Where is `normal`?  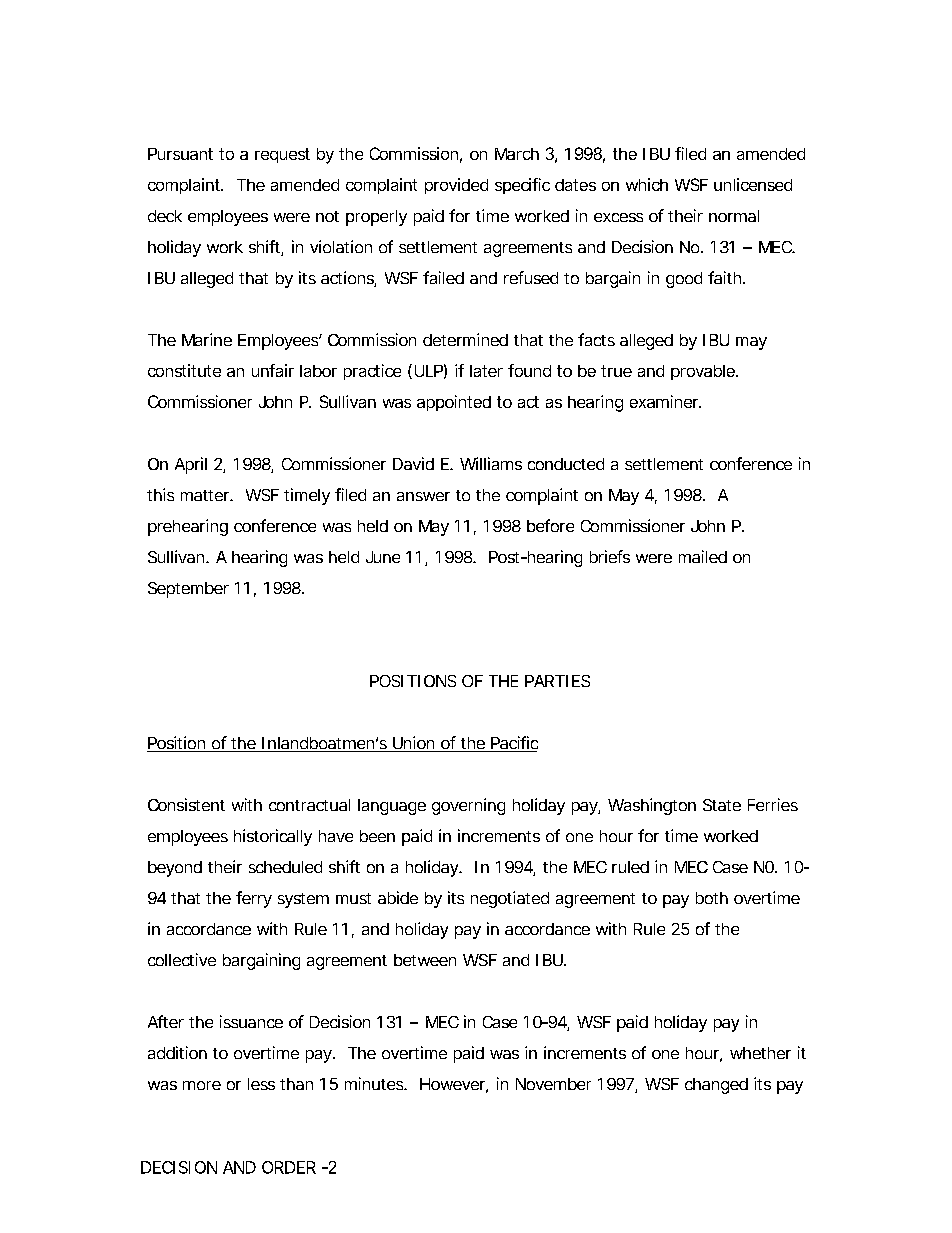
normal is located at coordinates (734, 216).
